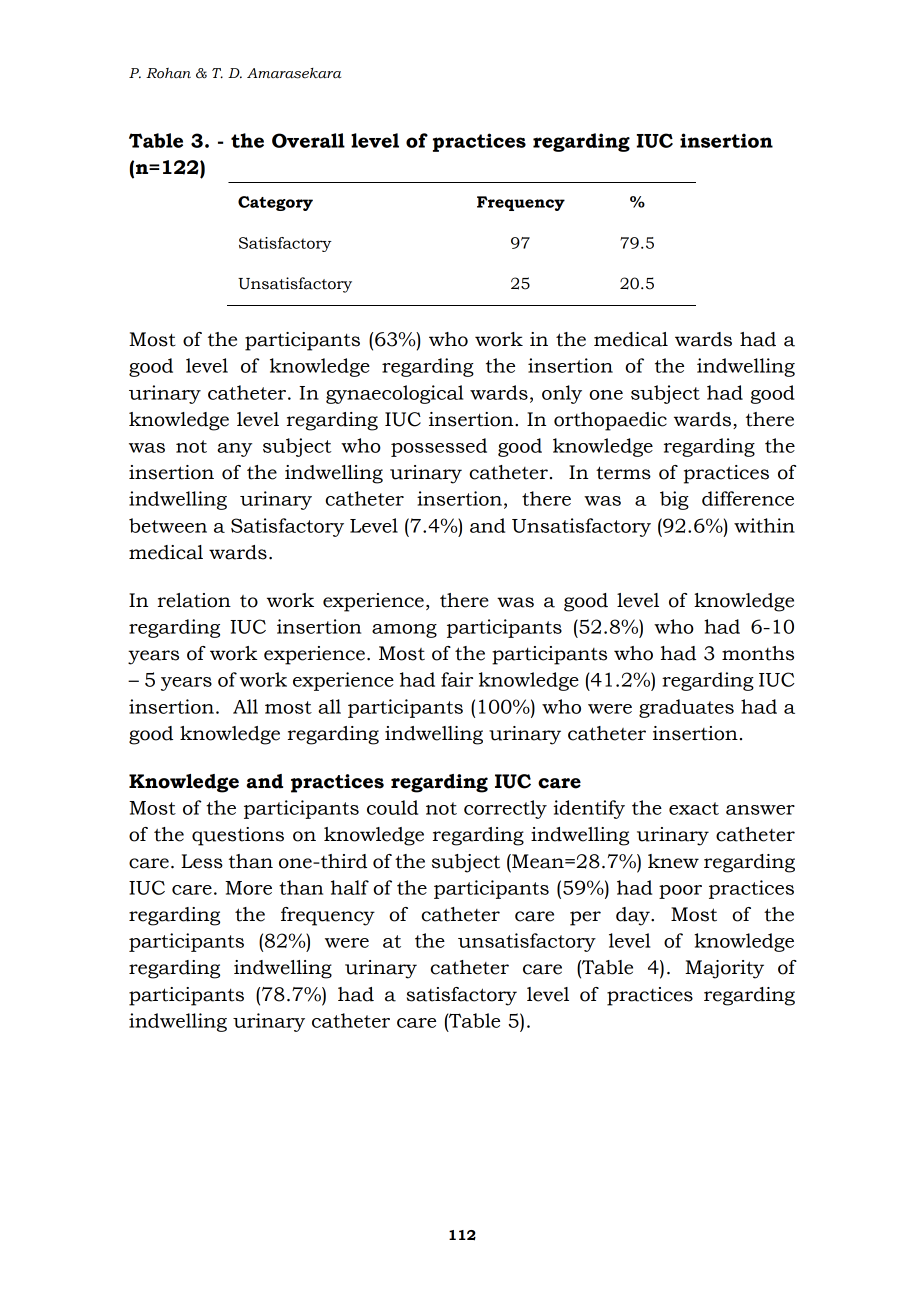 The image size is (924, 1305). What do you see at coordinates (439, 447) in the screenshot?
I see `possessed` at bounding box center [439, 447].
